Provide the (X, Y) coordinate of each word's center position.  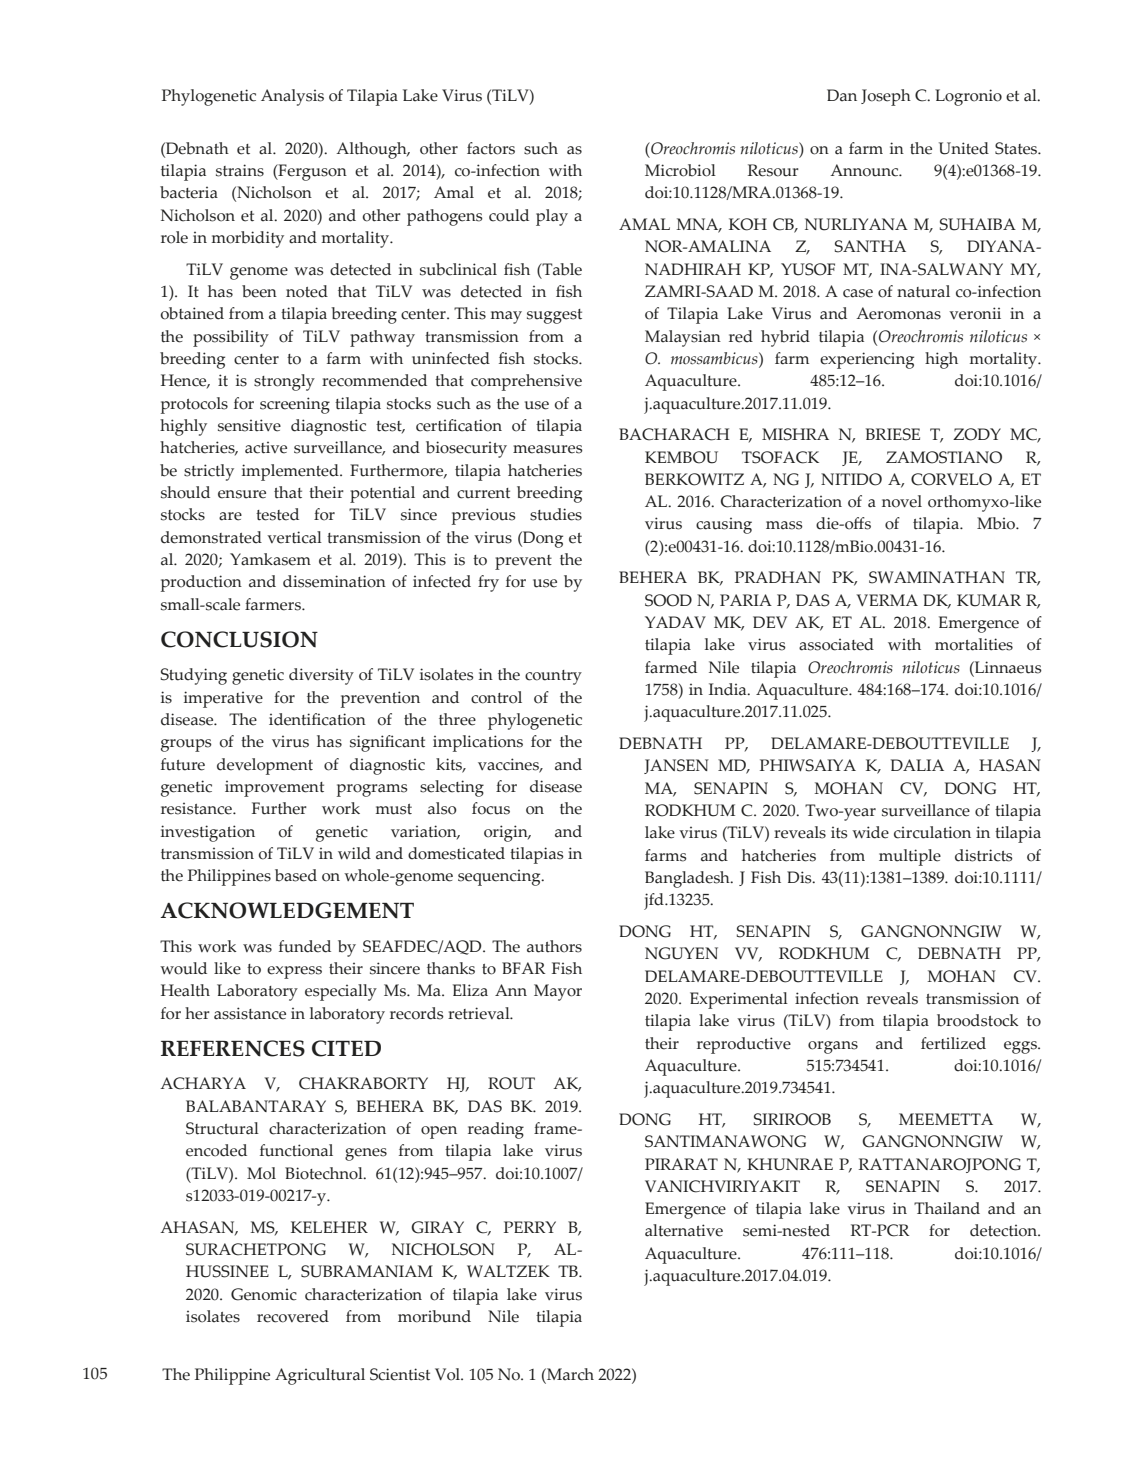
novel (902, 501)
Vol (448, 1374)
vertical (294, 537)
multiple (910, 857)
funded (305, 946)
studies (556, 514)
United (964, 148)
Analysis (292, 97)
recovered (293, 1316)
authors (554, 946)
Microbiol (680, 170)
